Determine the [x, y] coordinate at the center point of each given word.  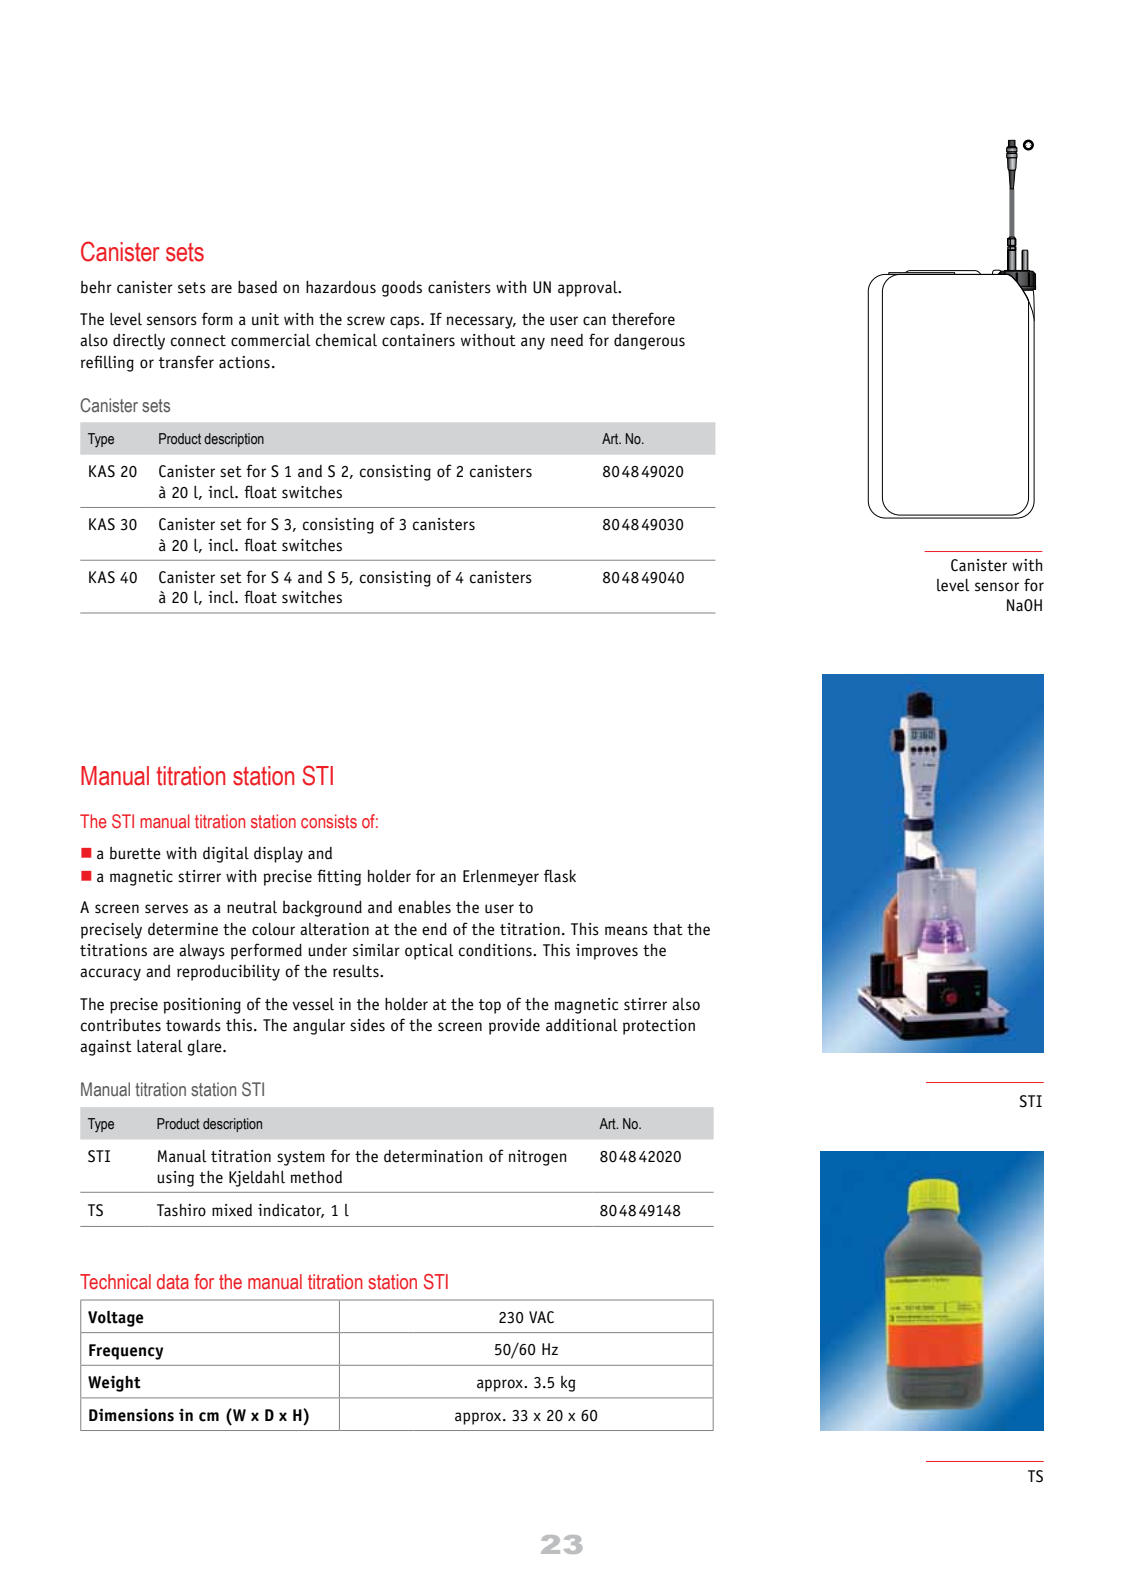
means [626, 931]
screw [366, 321]
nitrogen [538, 1158]
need [567, 340]
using [175, 1179]
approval [589, 289]
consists [329, 821]
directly [139, 342]
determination [433, 1156]
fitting [339, 877]
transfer [186, 362]
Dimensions [131, 1415]
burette [135, 853]
